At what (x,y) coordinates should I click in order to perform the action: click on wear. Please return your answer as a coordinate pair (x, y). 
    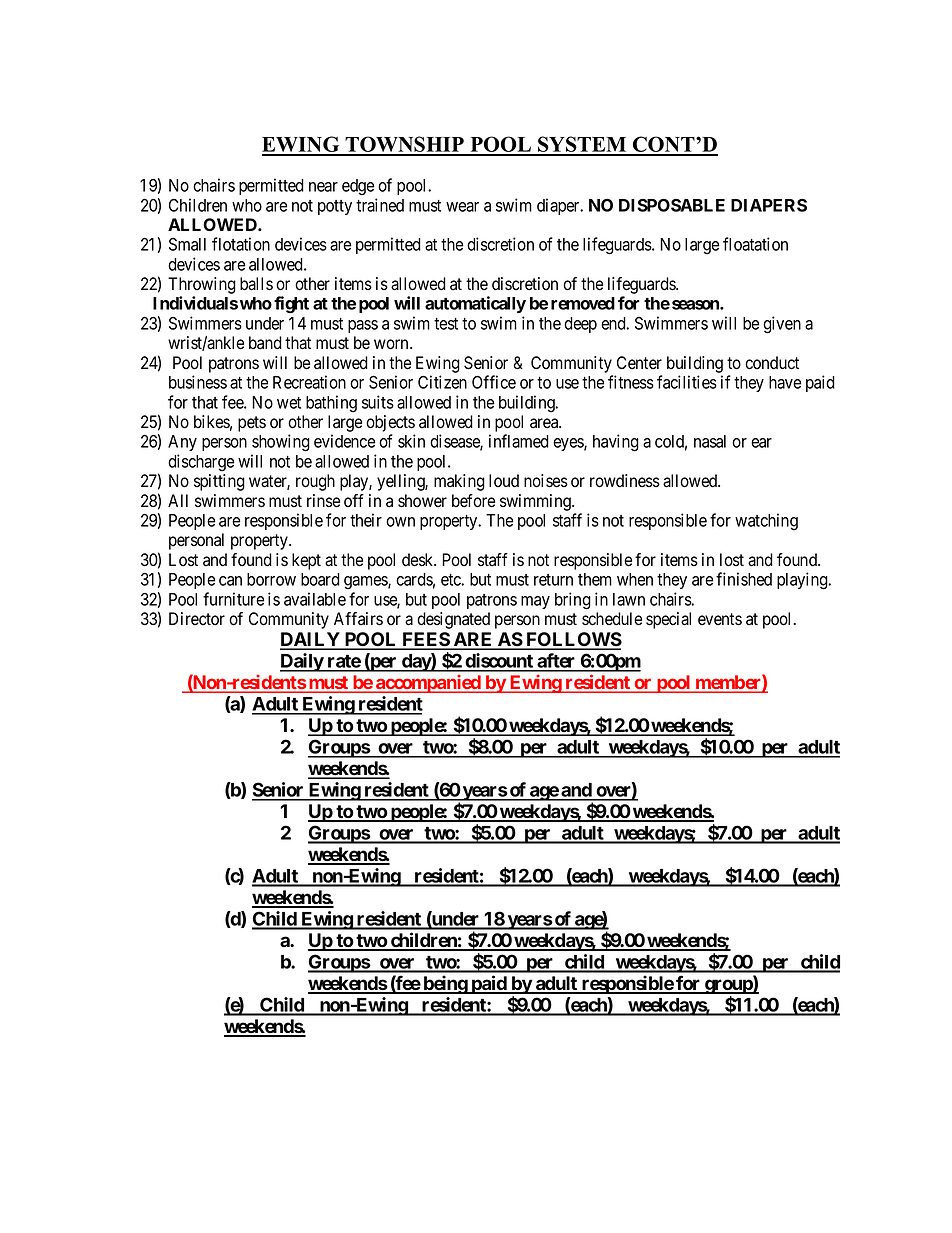
    Looking at the image, I should click on (462, 207).
